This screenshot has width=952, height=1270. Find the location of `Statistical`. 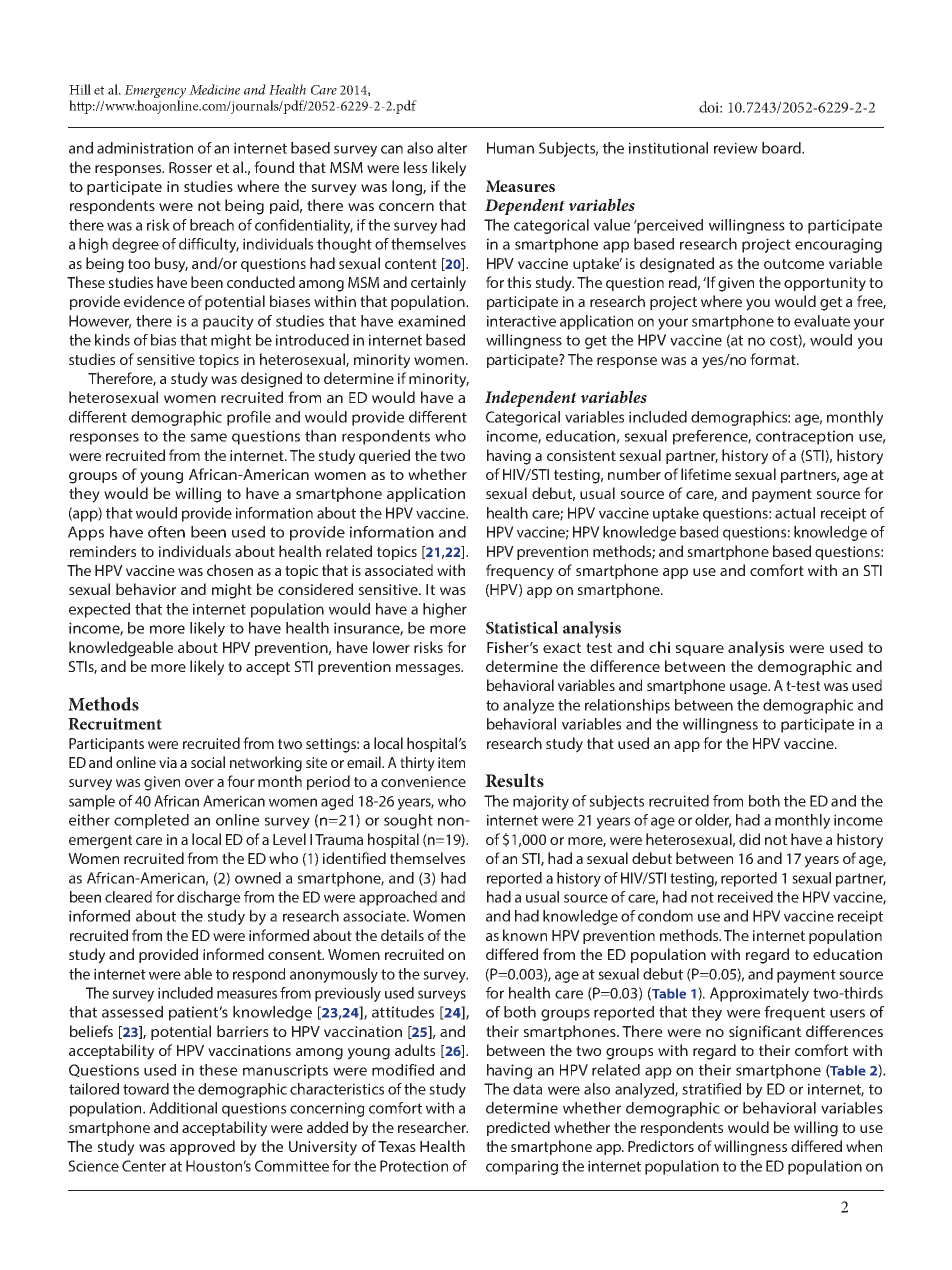

Statistical is located at coordinates (522, 627).
